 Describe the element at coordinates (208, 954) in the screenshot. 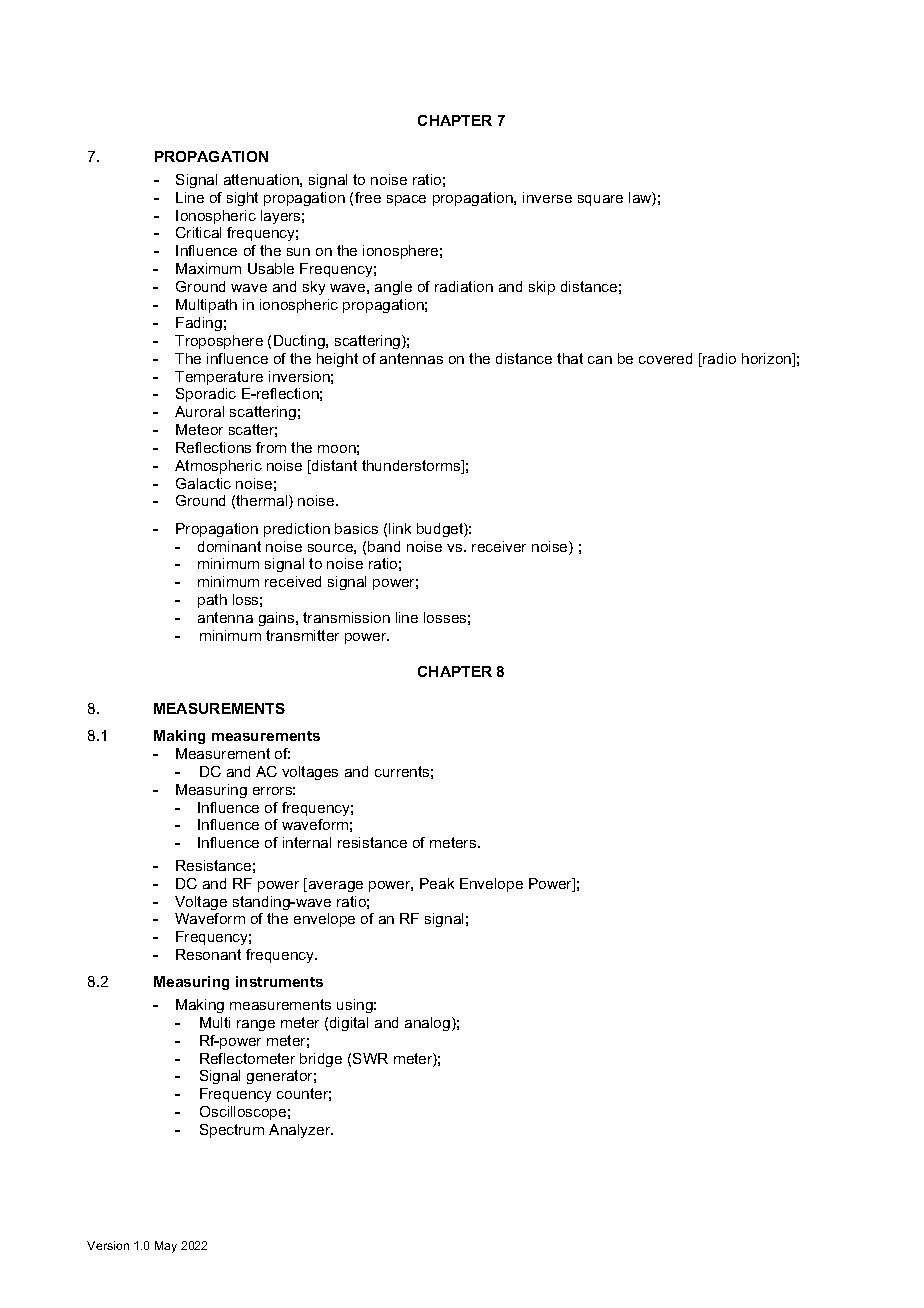

I see `Resonant` at that location.
